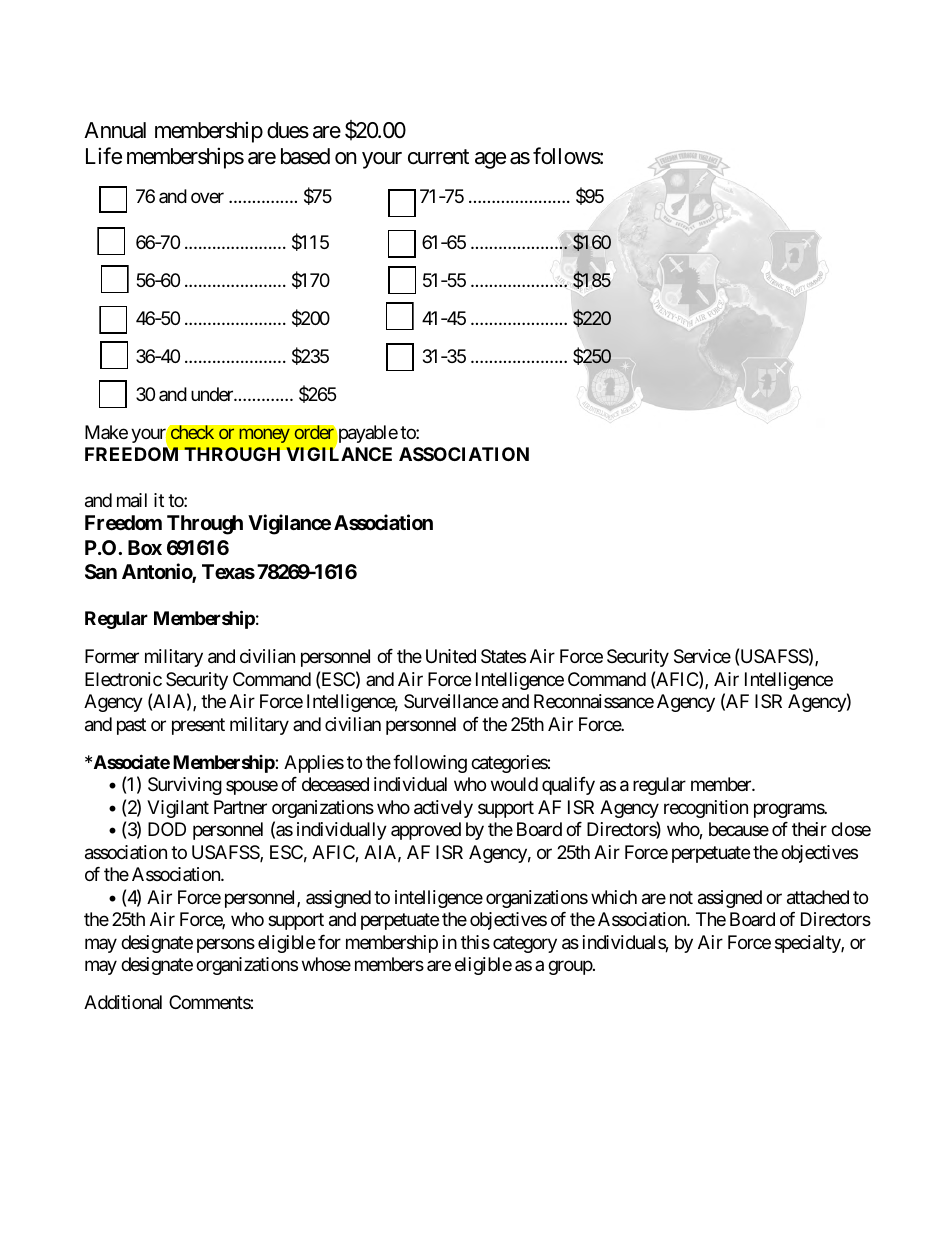 This screenshot has height=1233, width=952. Describe the element at coordinates (438, 157) in the screenshot. I see `current` at that location.
